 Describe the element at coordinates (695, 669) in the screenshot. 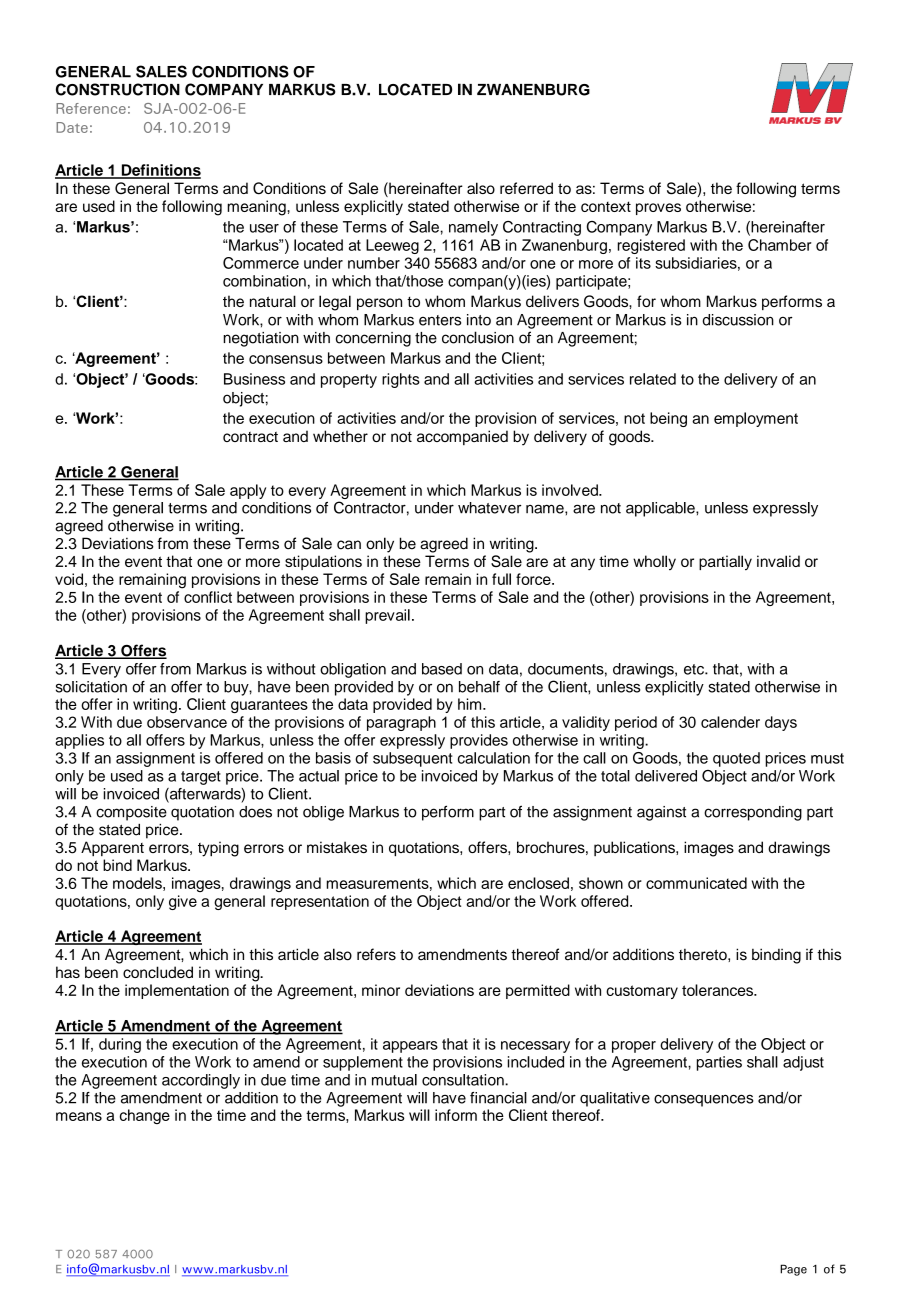

I see `etc` at that location.
